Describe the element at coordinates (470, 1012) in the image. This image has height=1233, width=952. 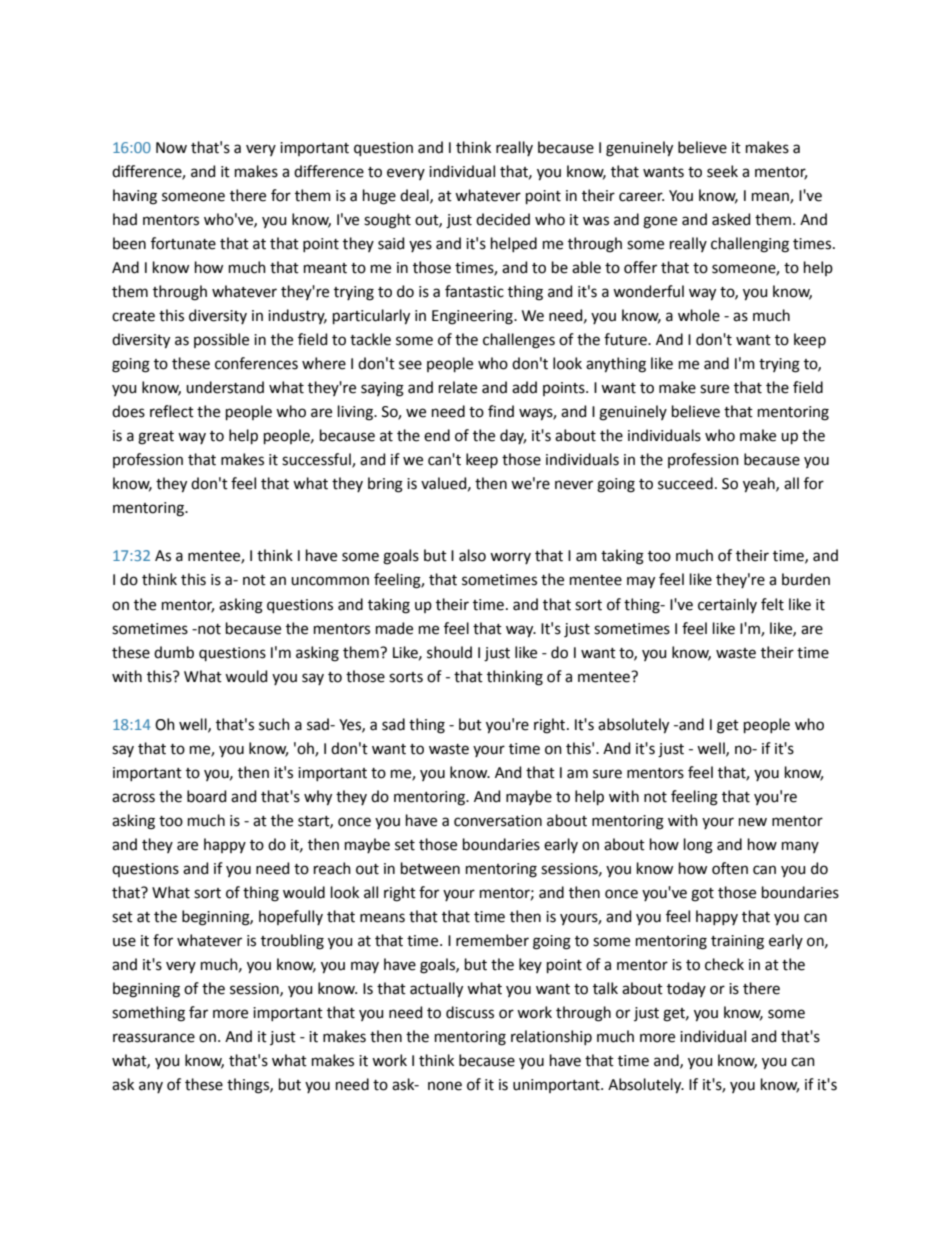
I see `discuss` at that location.
